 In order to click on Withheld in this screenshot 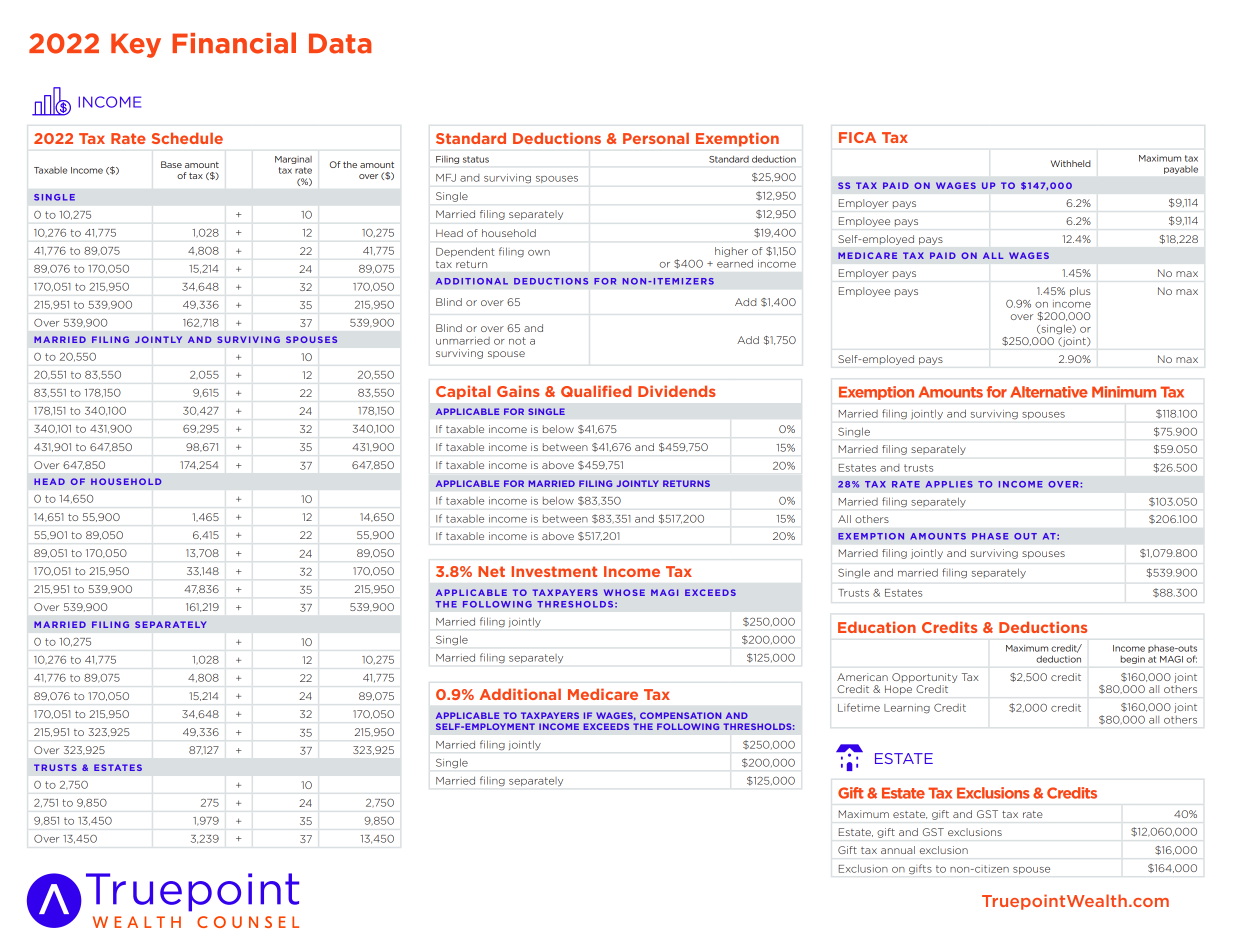, I will do `click(1071, 163)`.
